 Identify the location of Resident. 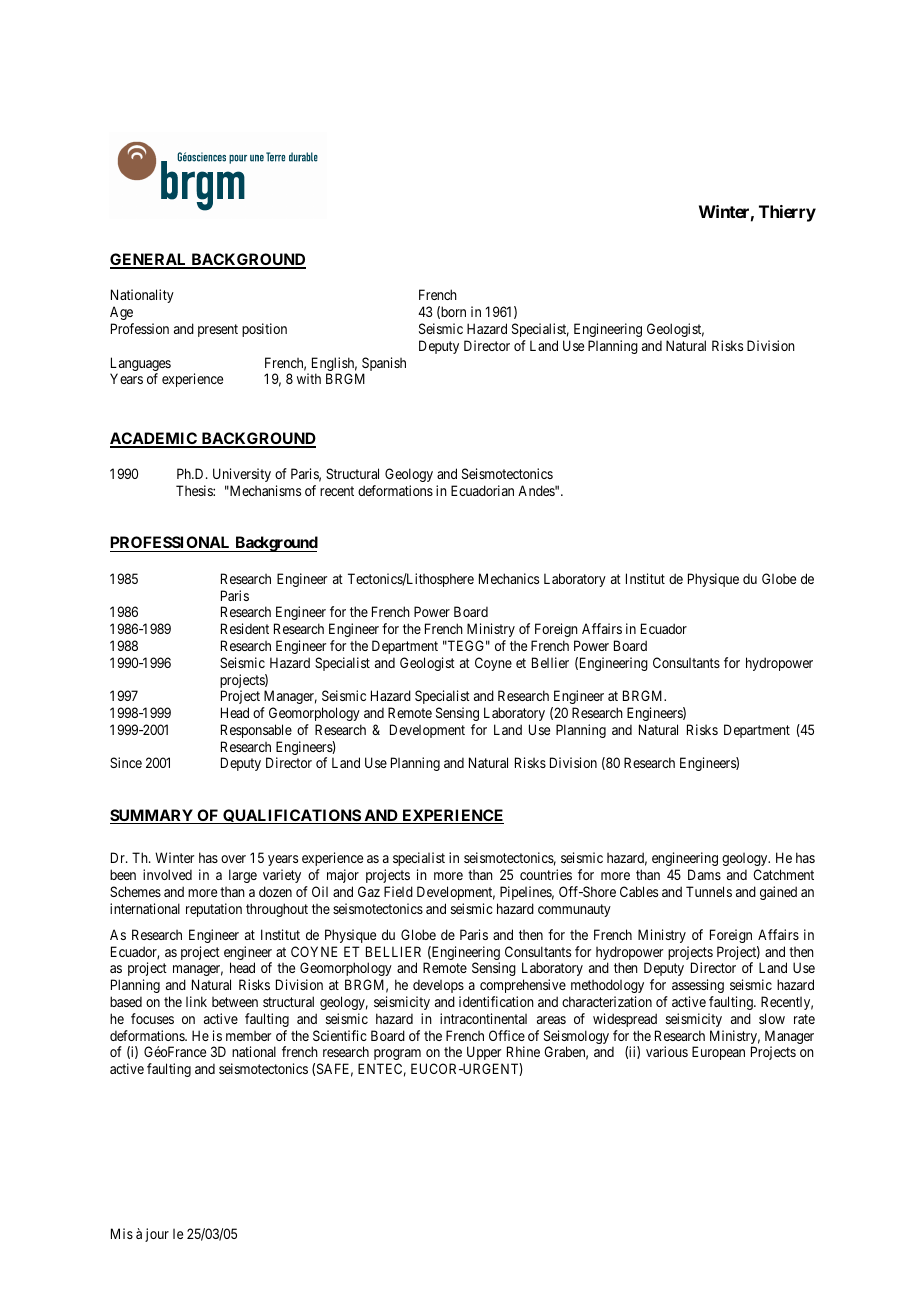
(245, 628).
